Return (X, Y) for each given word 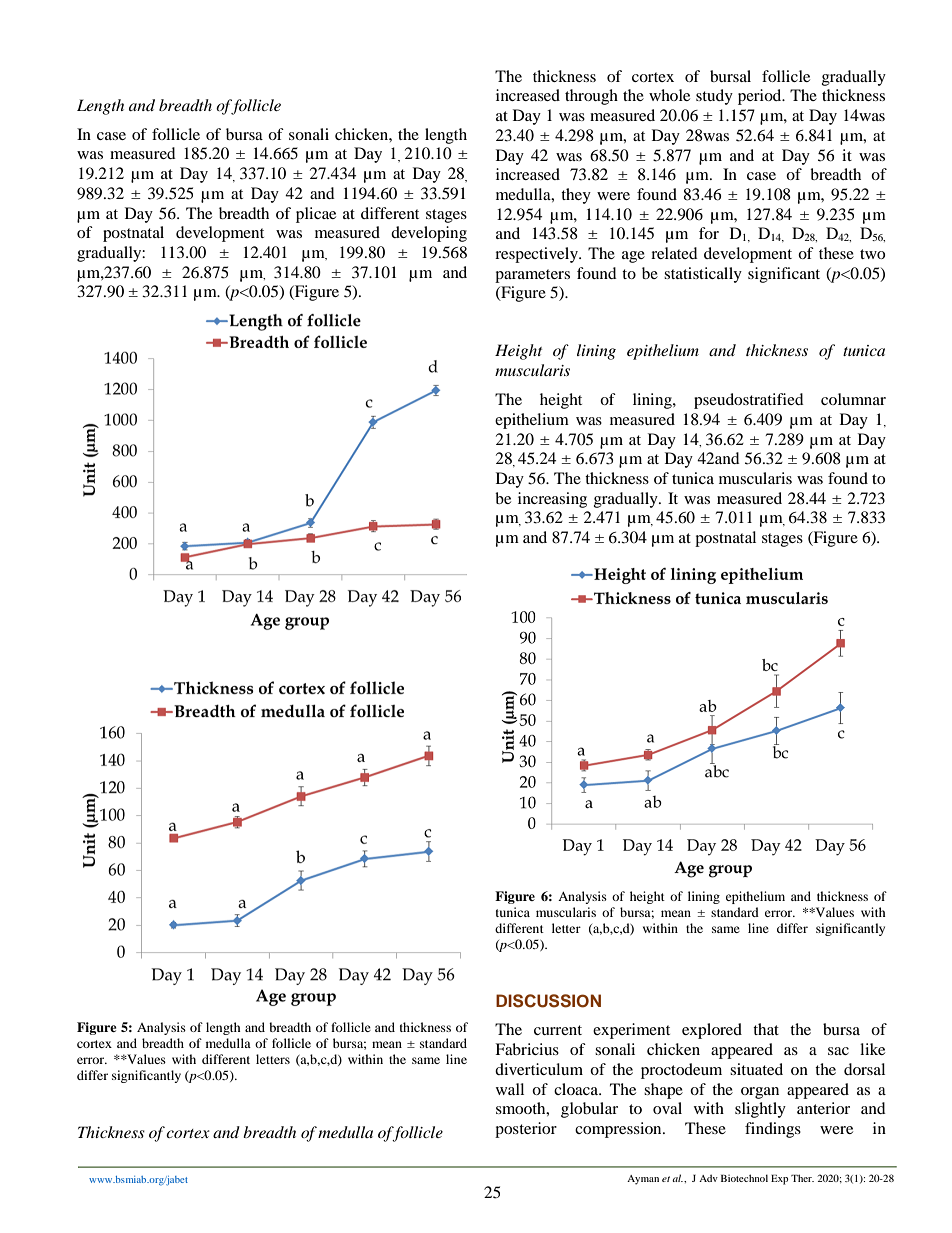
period (761, 97)
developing (429, 234)
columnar (853, 399)
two (872, 254)
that (766, 1029)
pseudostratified (749, 401)
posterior (526, 1130)
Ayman (643, 1180)
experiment (631, 1031)
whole (669, 95)
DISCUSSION (548, 1001)
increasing (552, 500)
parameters (532, 276)
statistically (703, 275)
